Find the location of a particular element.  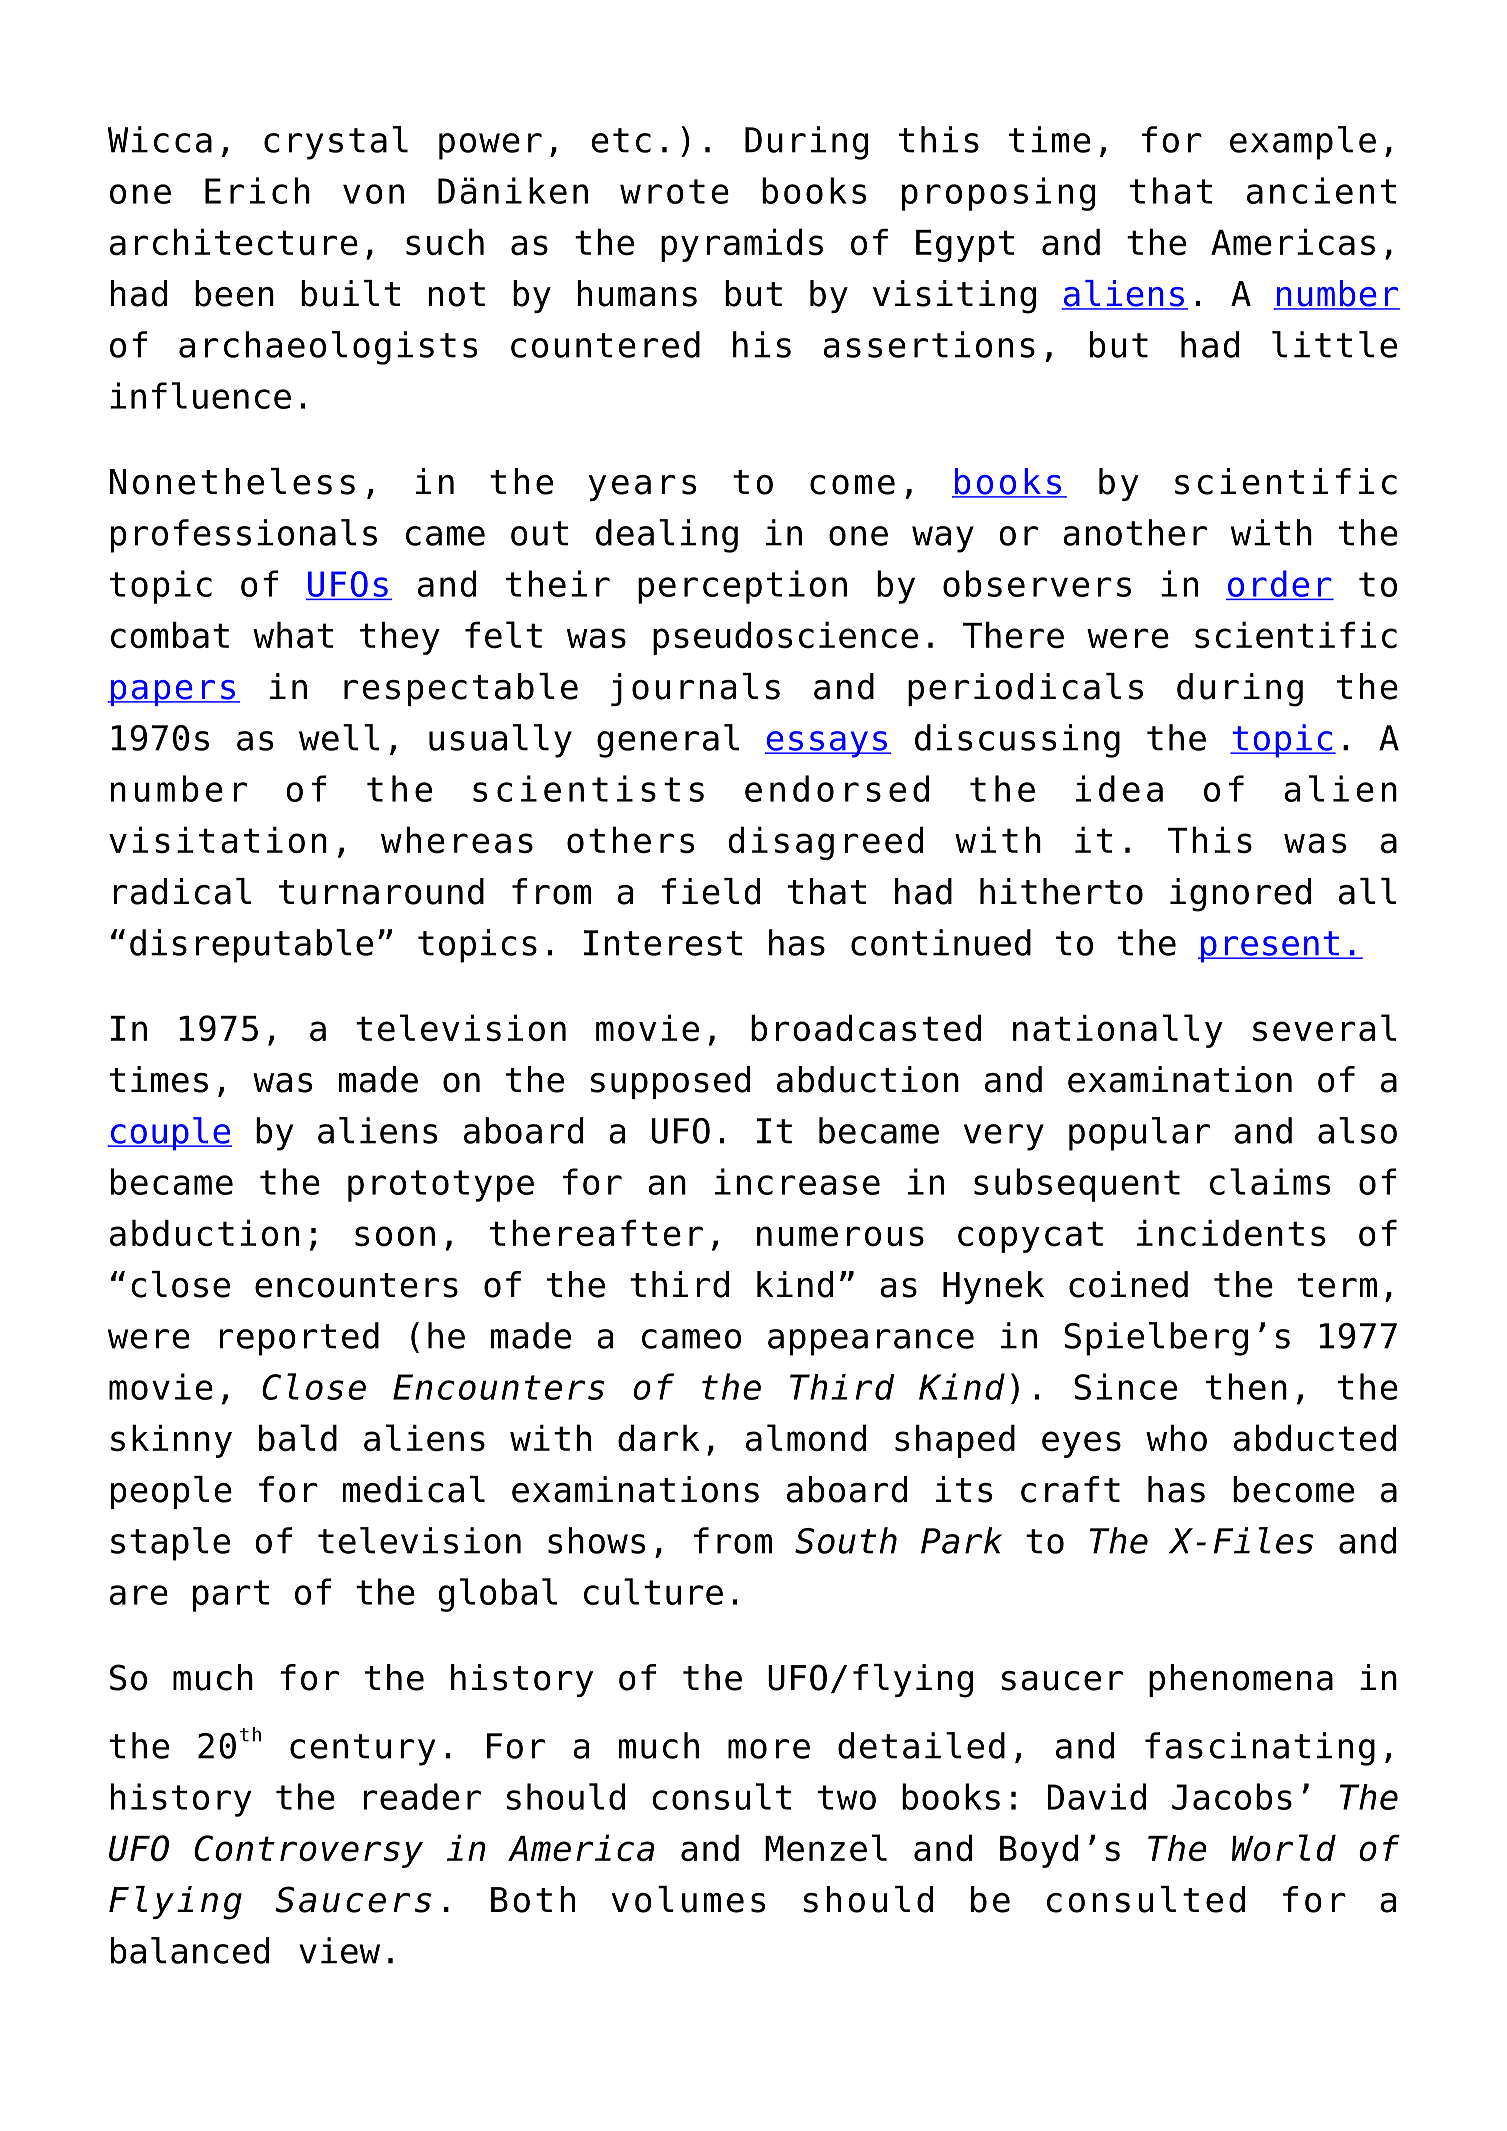

who is located at coordinates (1176, 1438).
